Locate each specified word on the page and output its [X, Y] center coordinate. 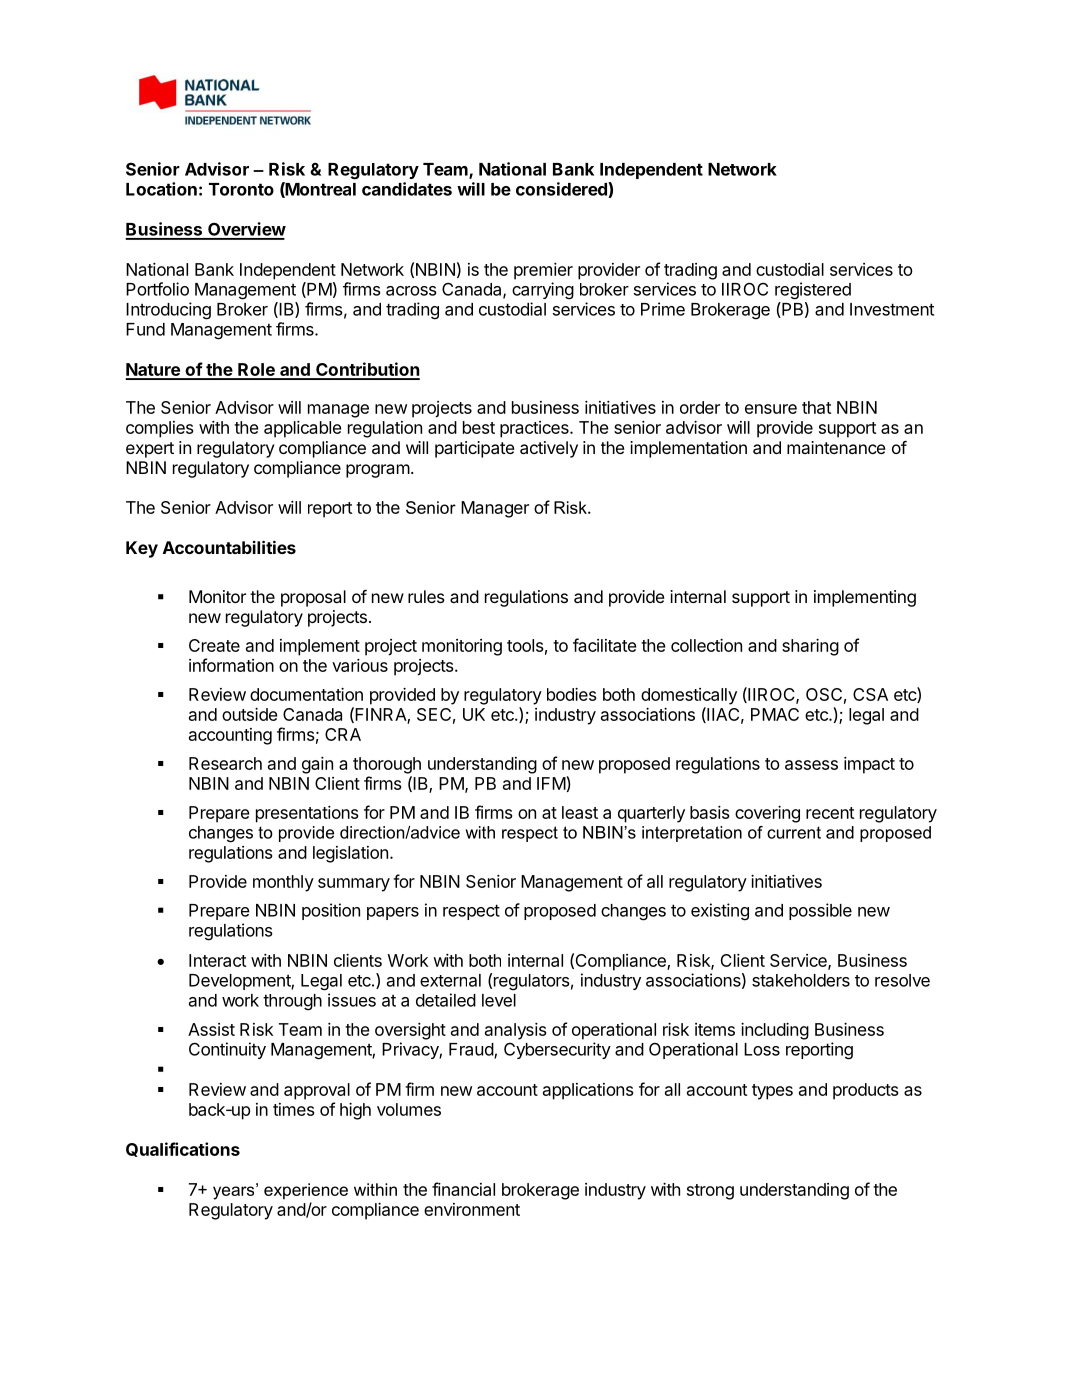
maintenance [836, 447]
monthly [283, 883]
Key [142, 549]
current [794, 832]
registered [813, 291]
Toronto [241, 189]
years [235, 1192]
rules [426, 596]
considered [562, 190]
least [580, 812]
